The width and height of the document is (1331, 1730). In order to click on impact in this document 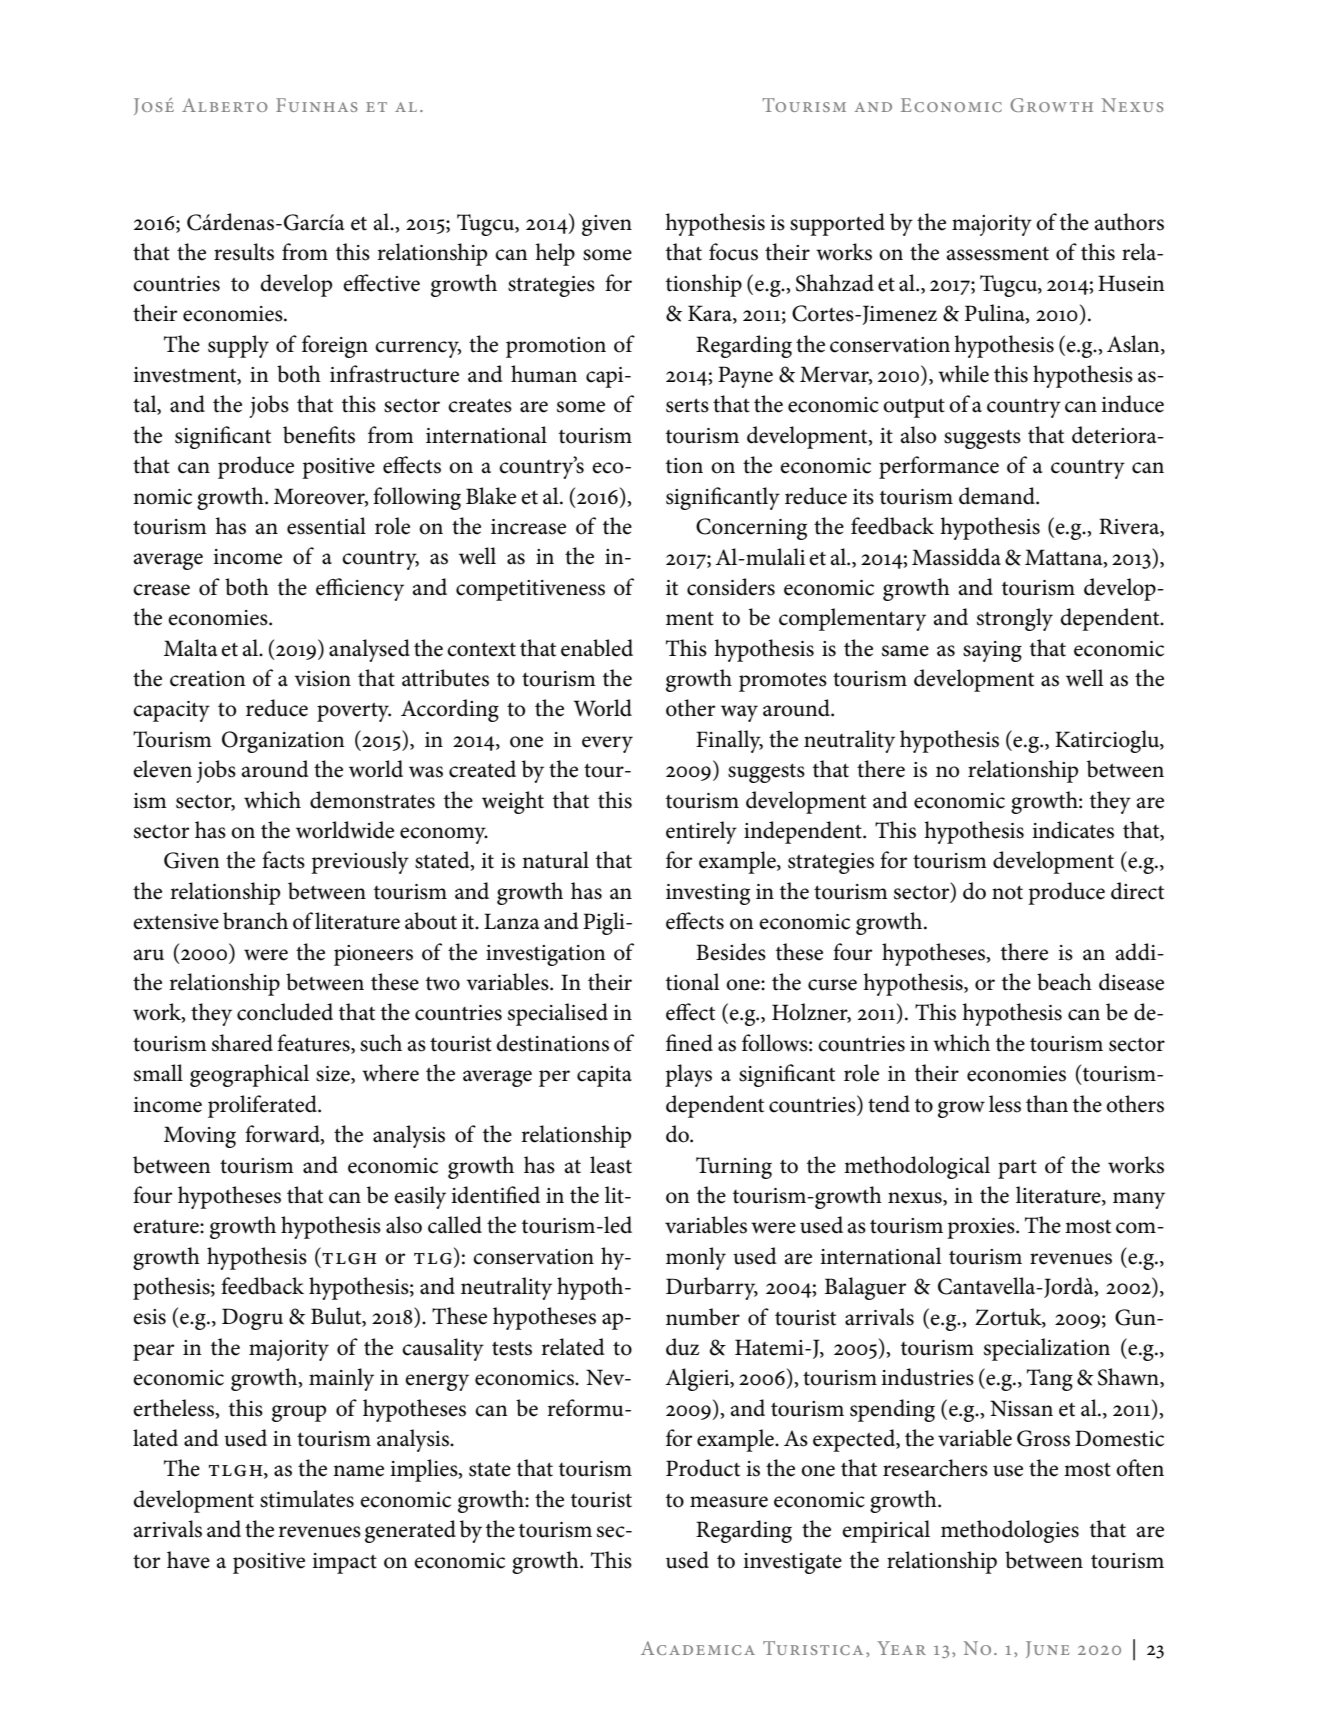, I will do `click(344, 1563)`.
